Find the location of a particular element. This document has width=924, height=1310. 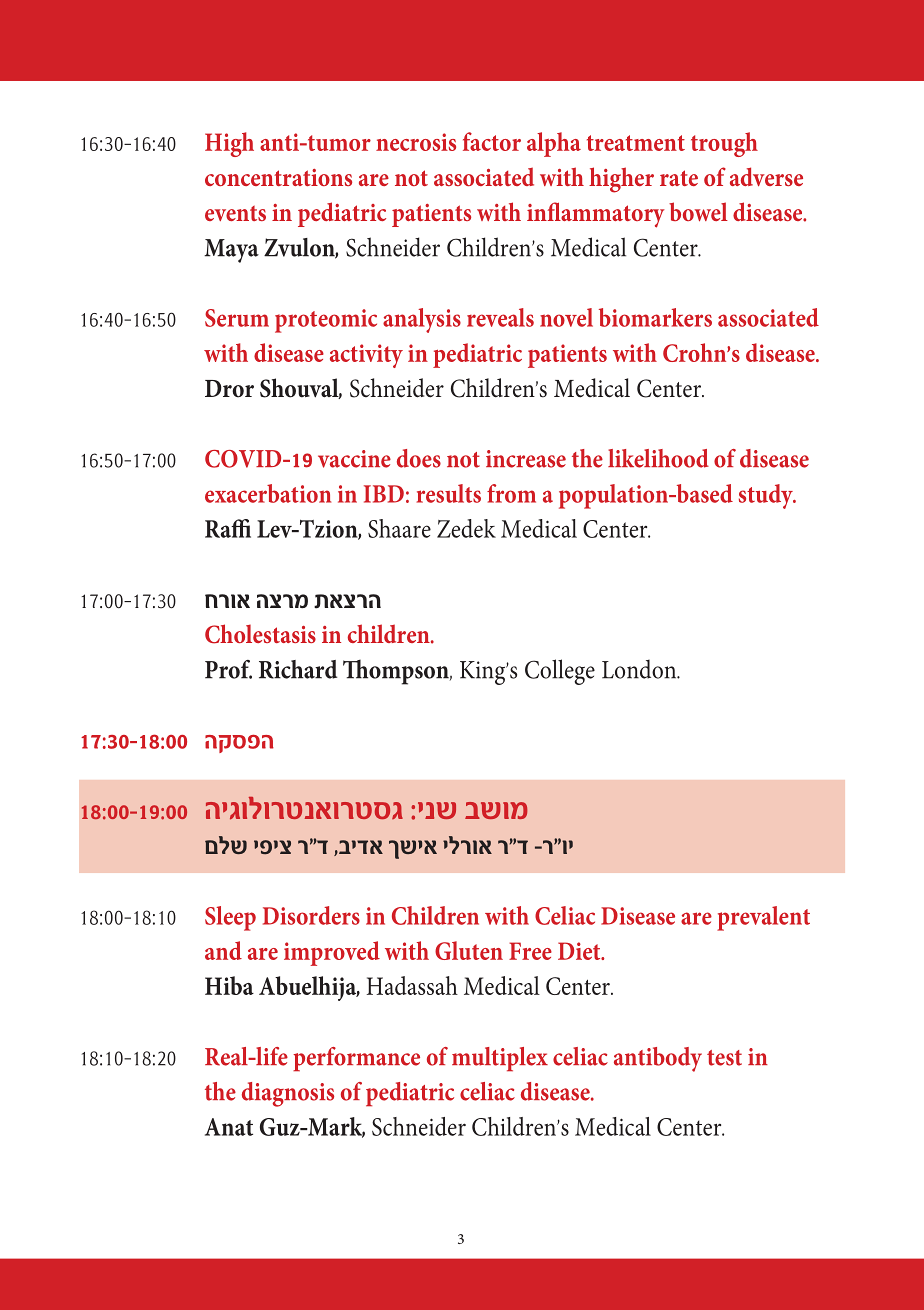

concentrations is located at coordinates (278, 177).
